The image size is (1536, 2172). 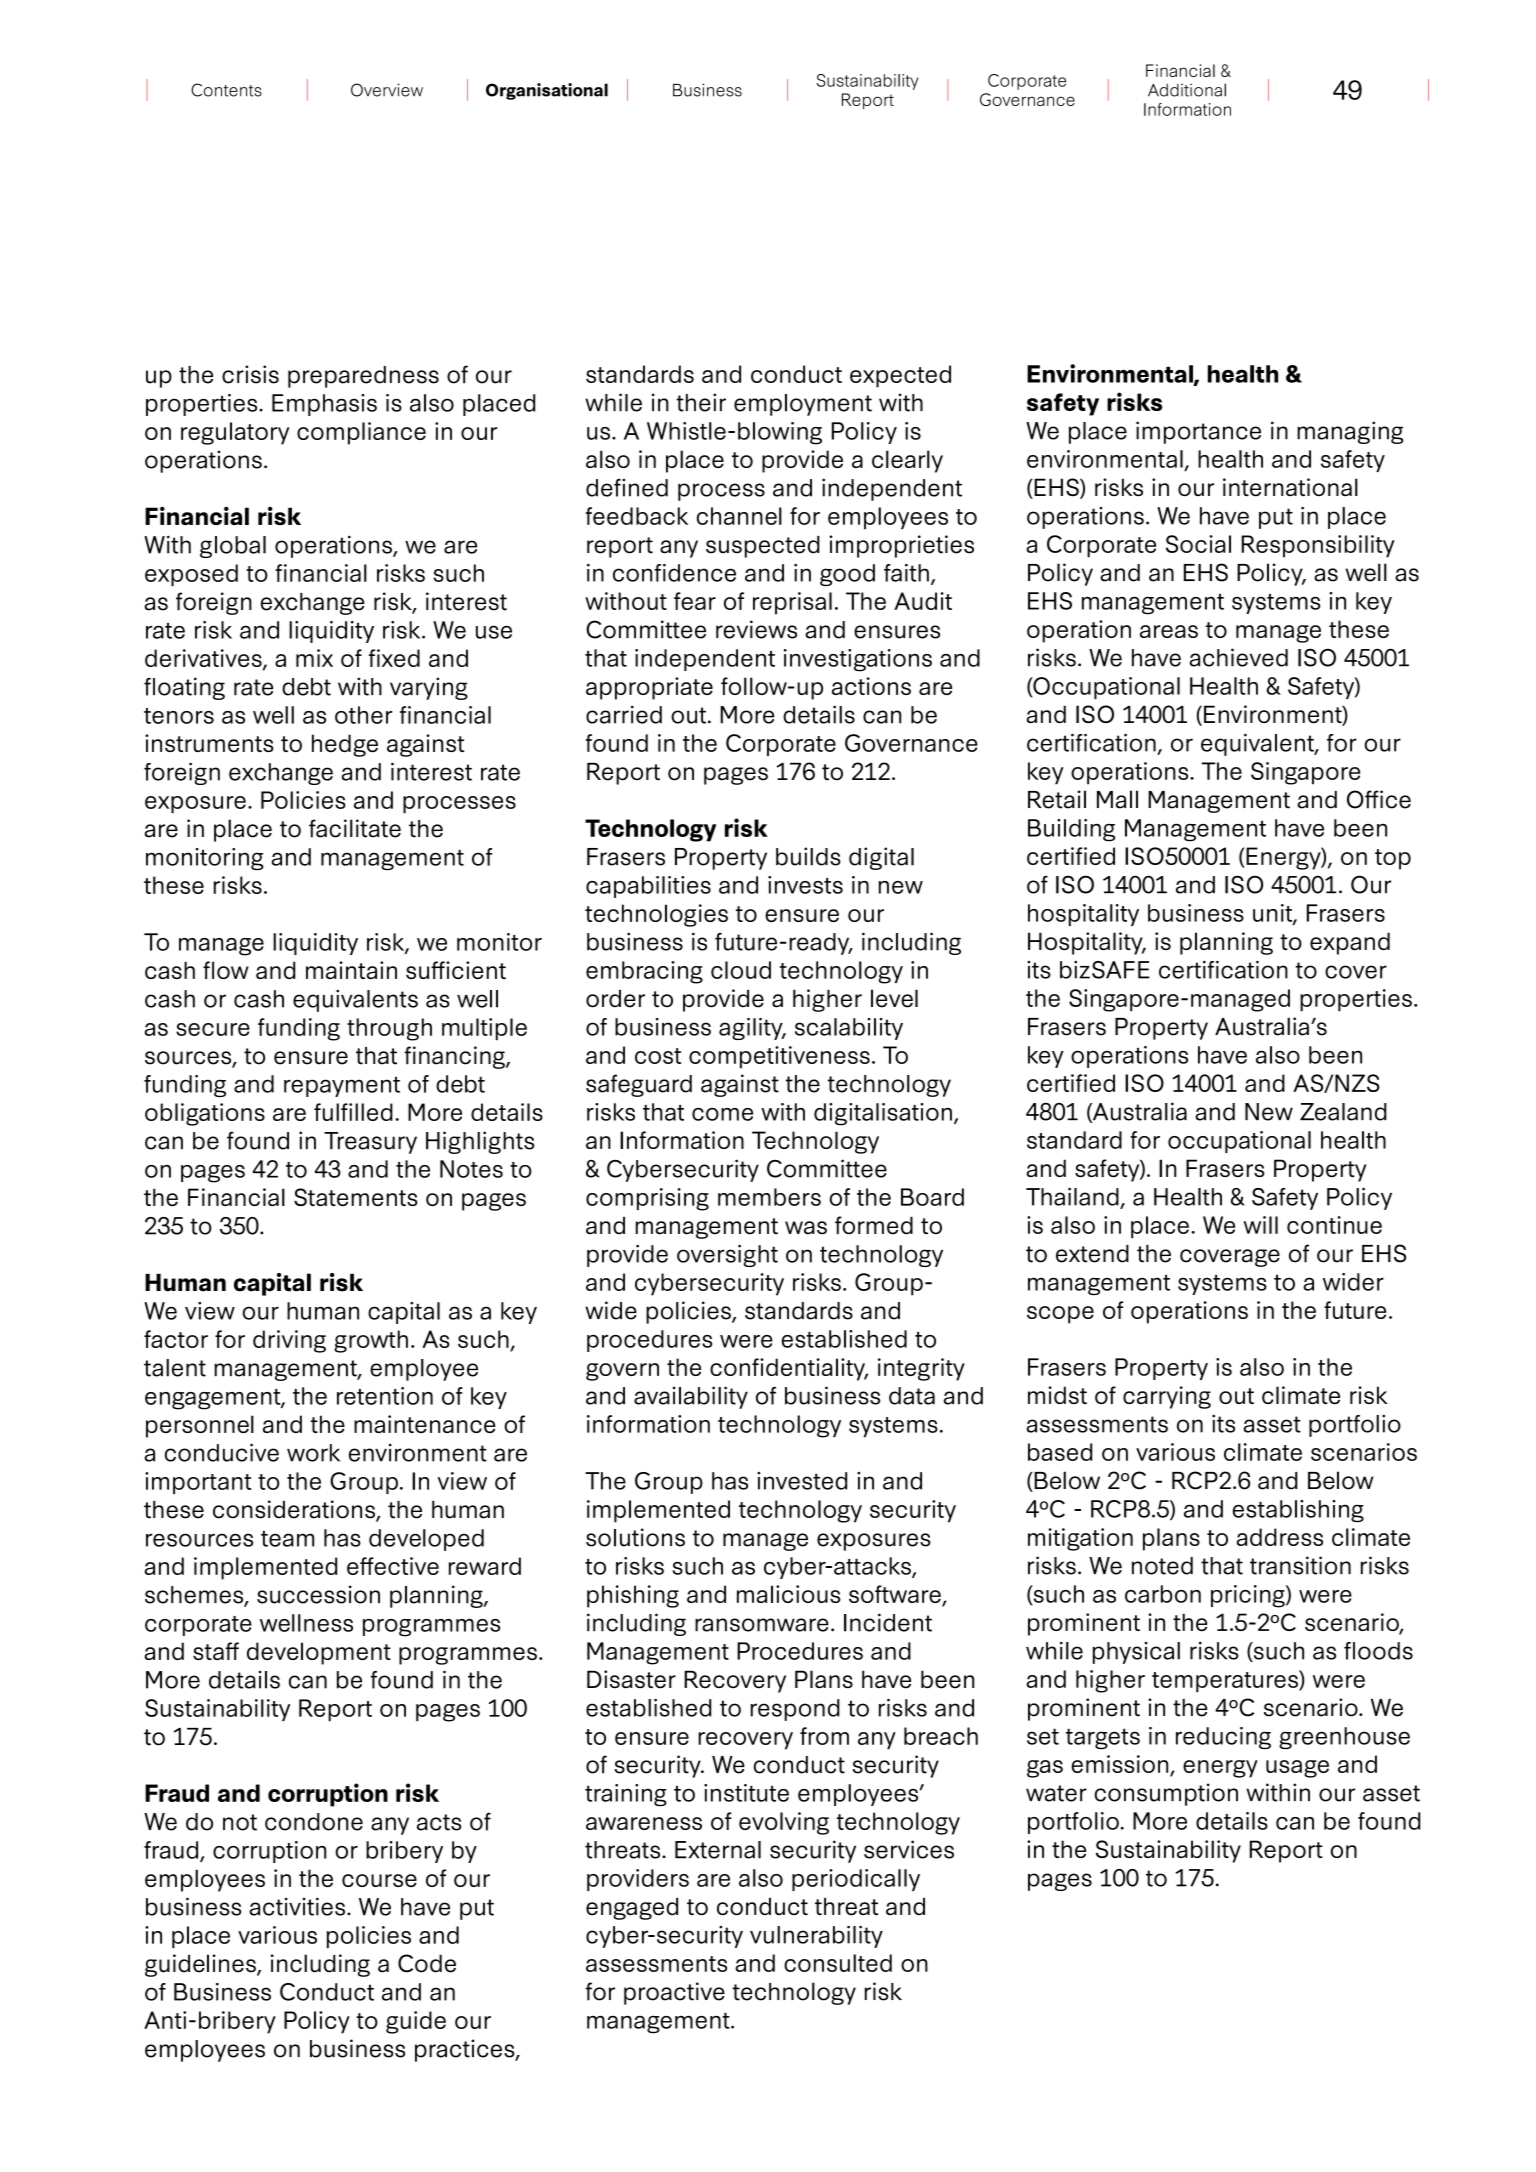 I want to click on mix, so click(x=314, y=658).
